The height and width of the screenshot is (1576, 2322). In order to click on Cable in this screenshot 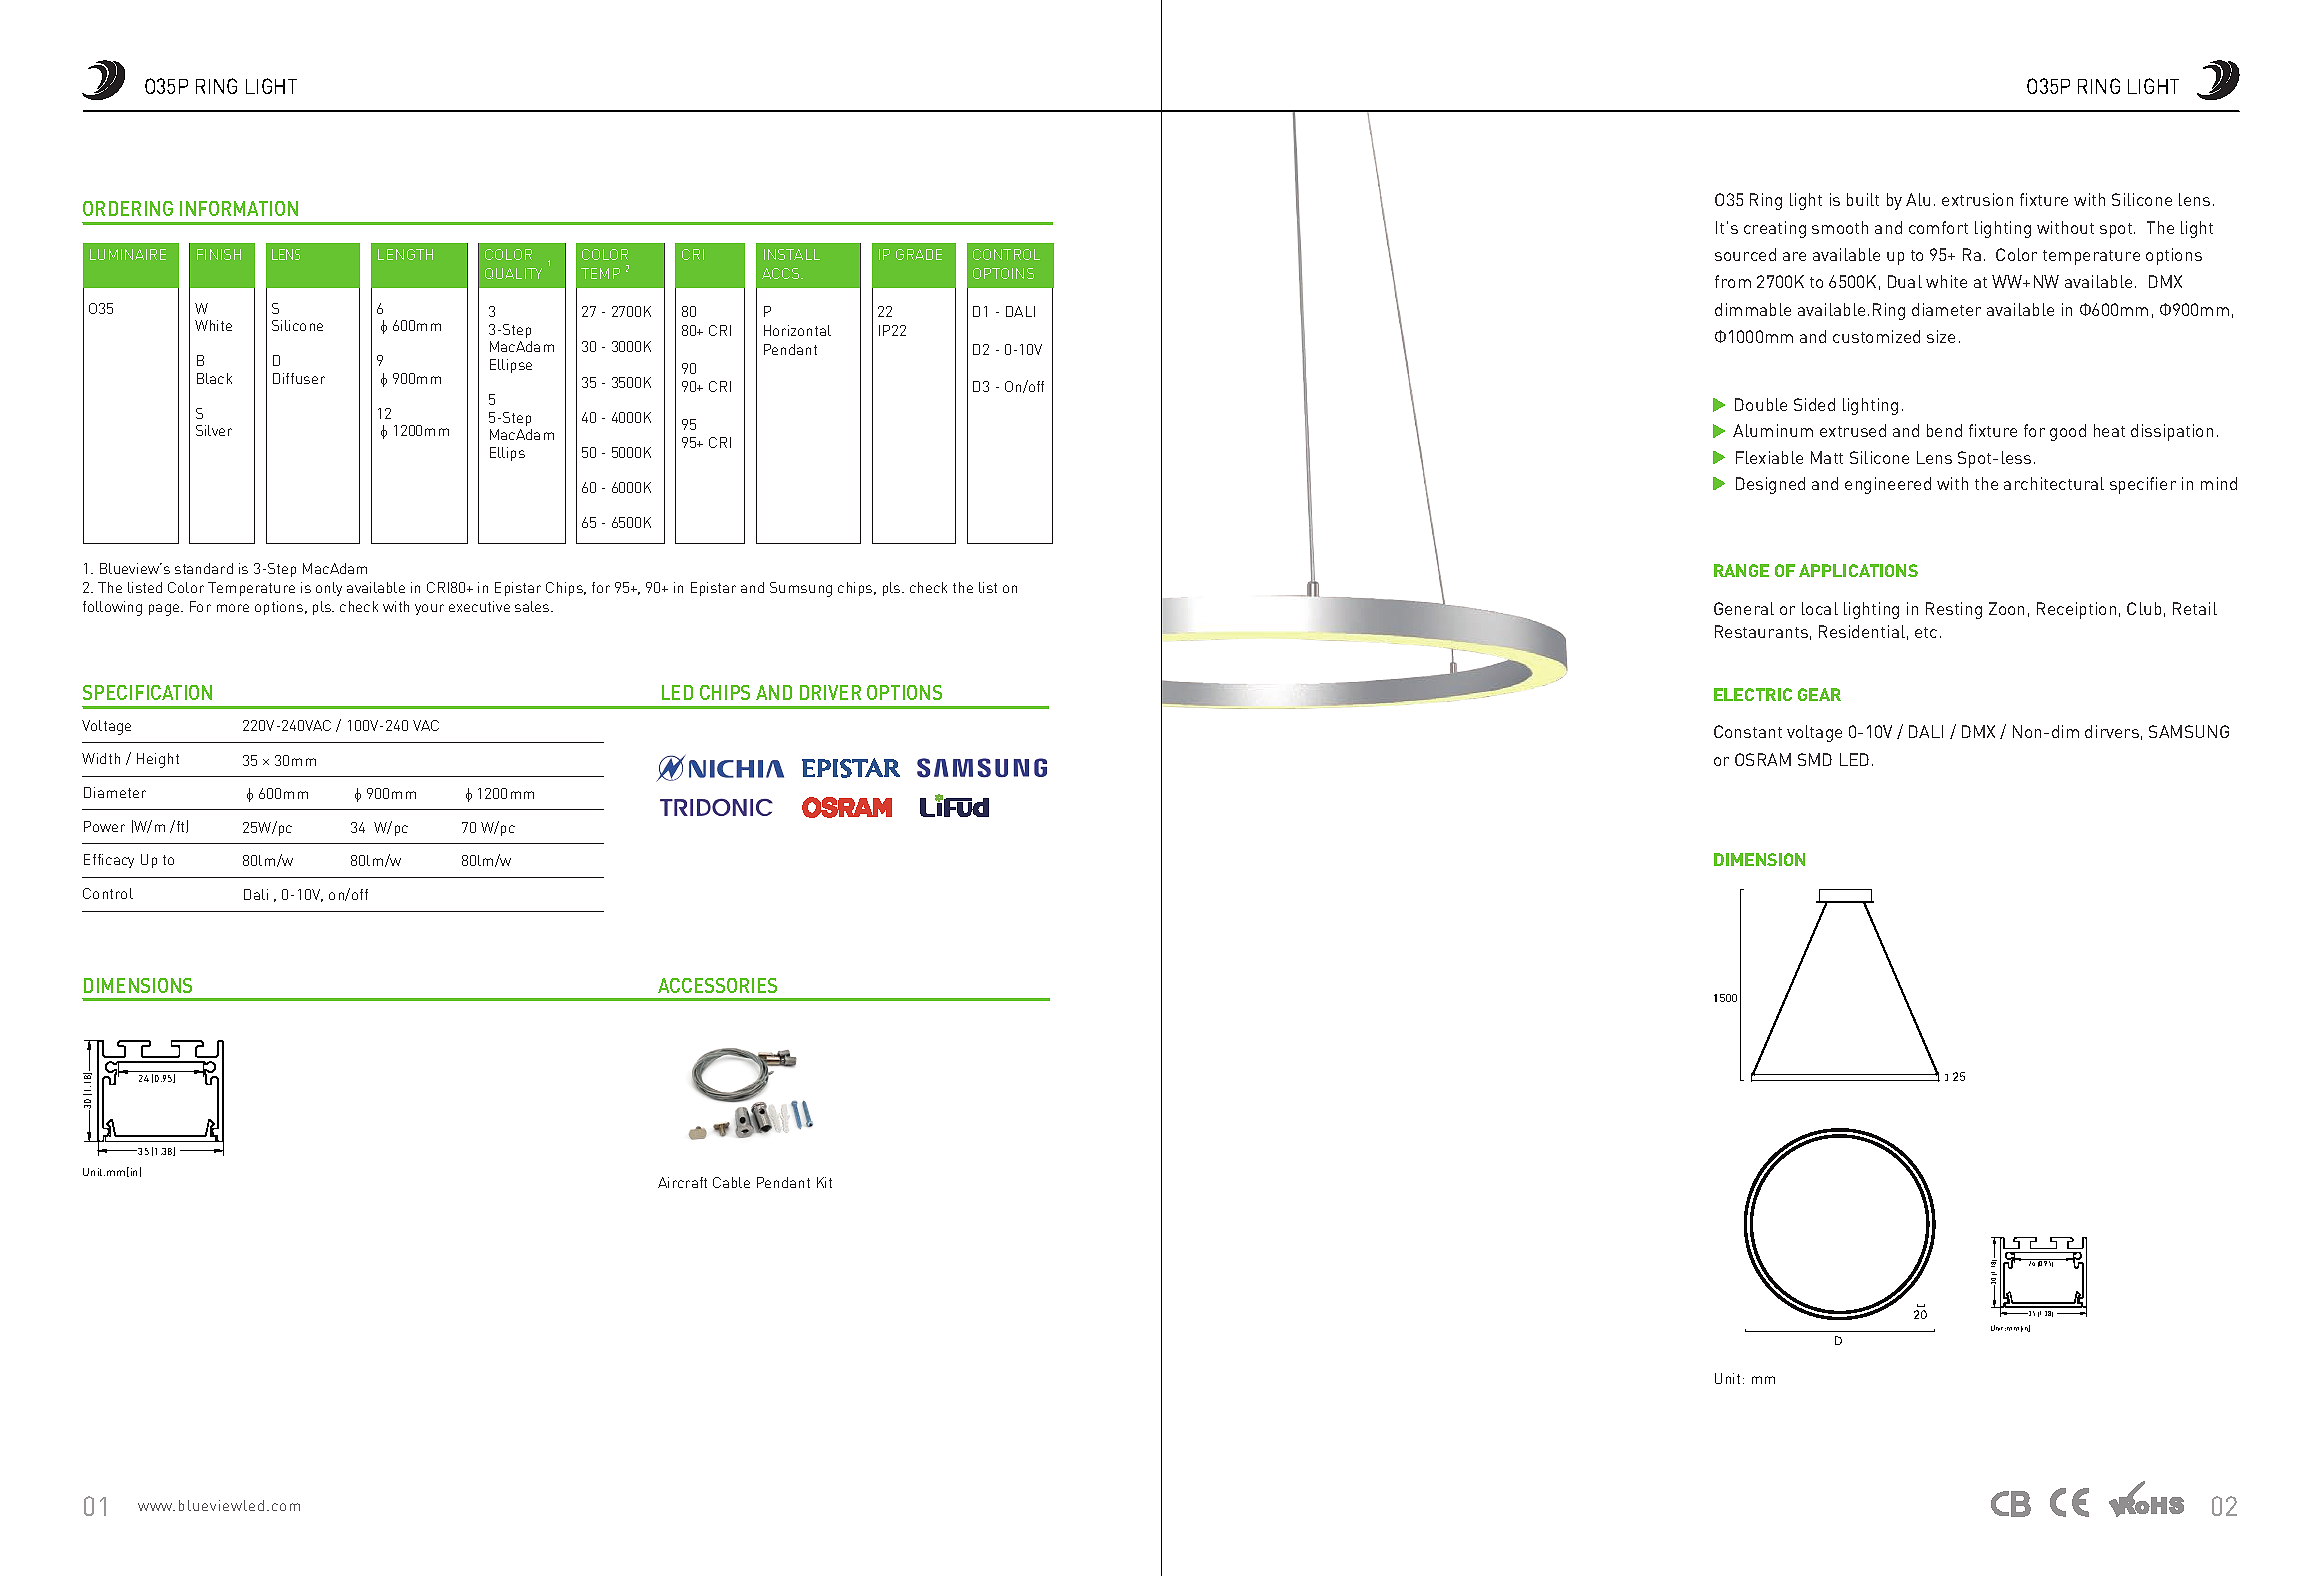, I will do `click(731, 1182)`.
